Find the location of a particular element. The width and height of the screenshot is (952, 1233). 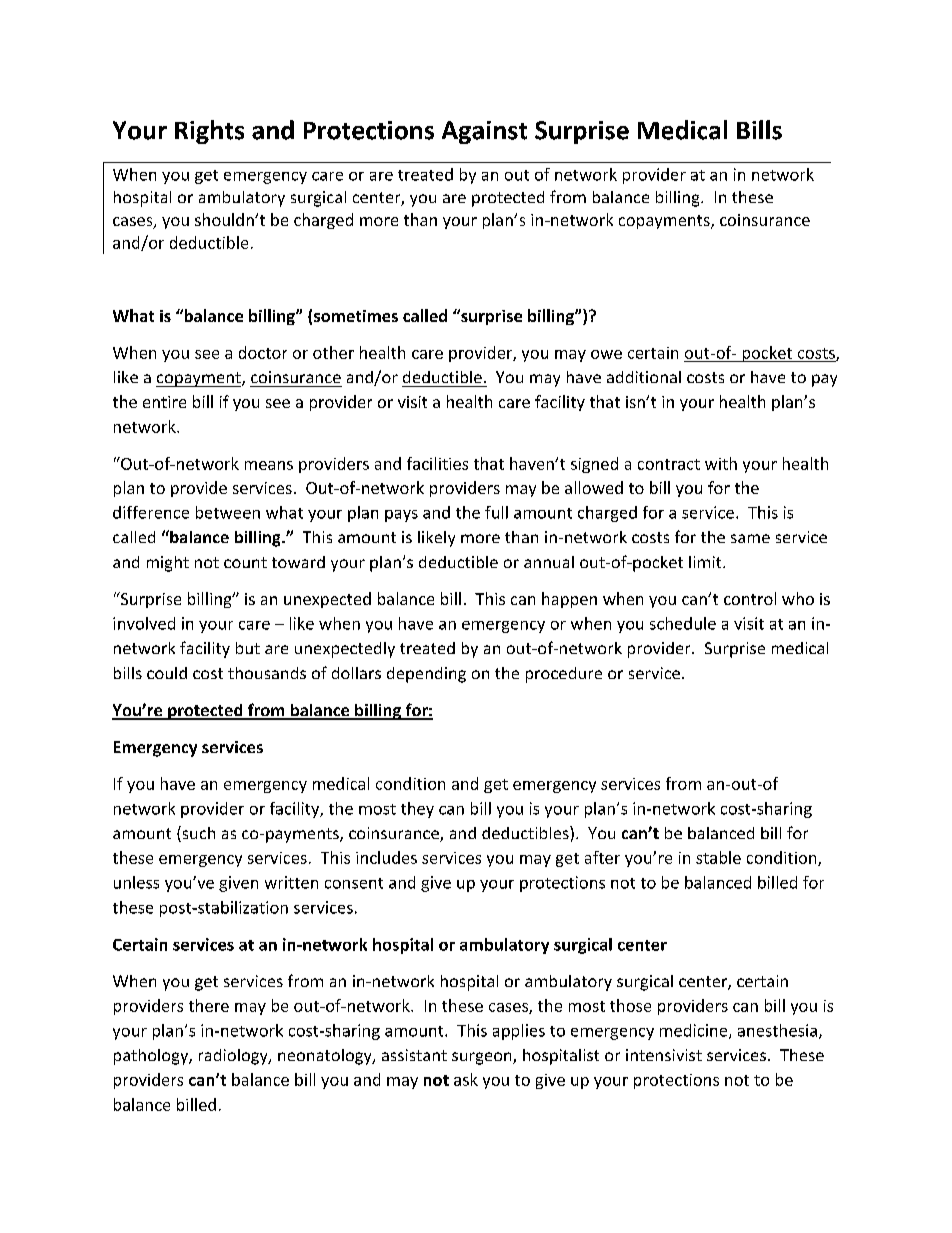

they is located at coordinates (417, 810).
